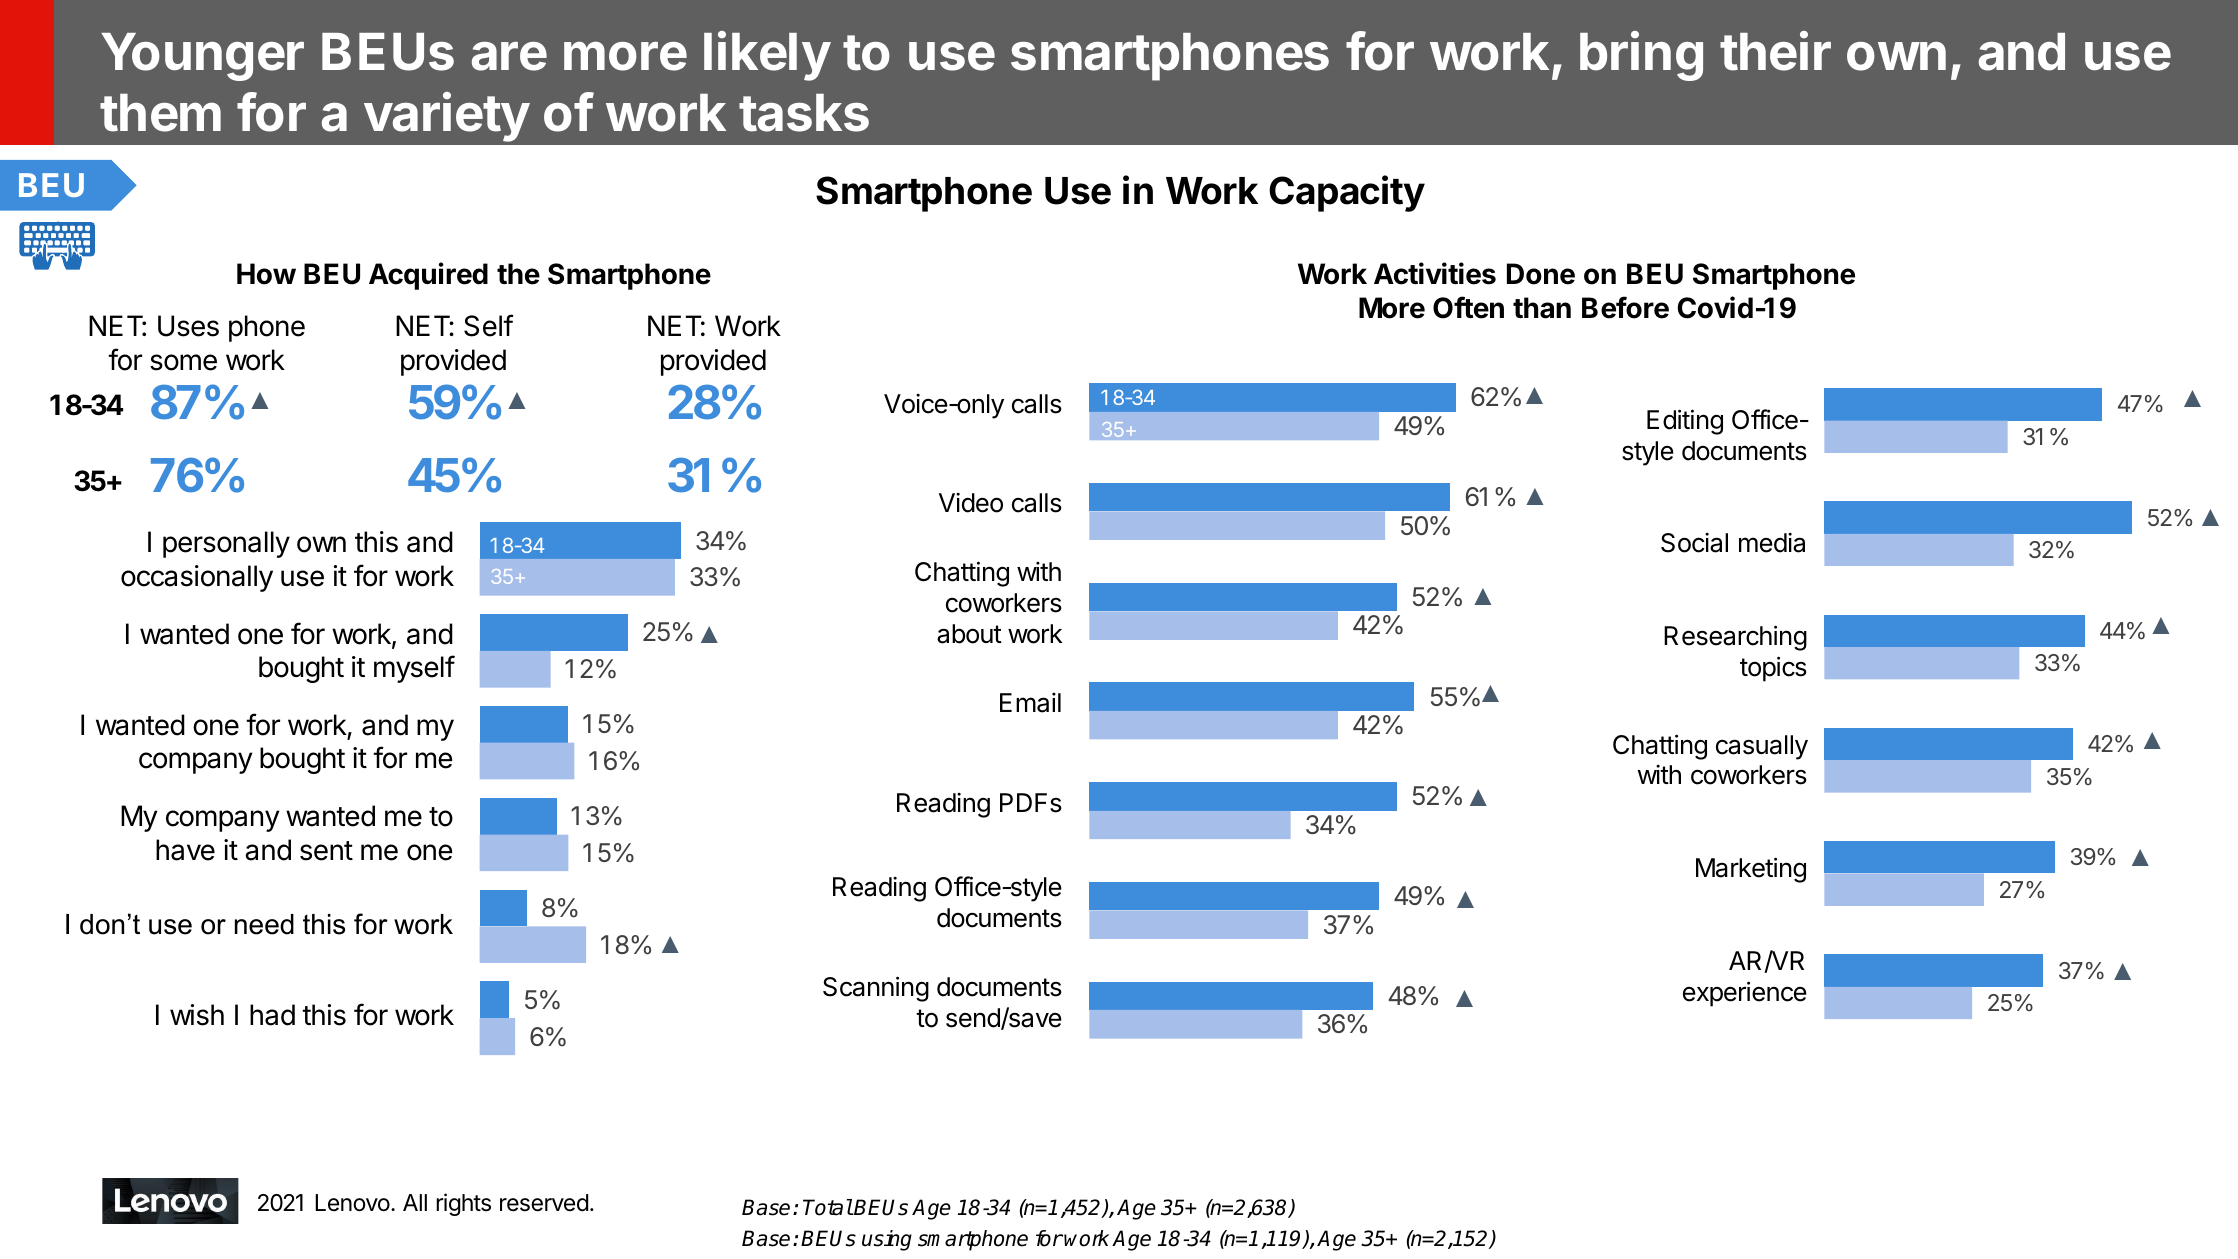 This screenshot has width=2238, height=1259. I want to click on Video, so click(971, 503).
